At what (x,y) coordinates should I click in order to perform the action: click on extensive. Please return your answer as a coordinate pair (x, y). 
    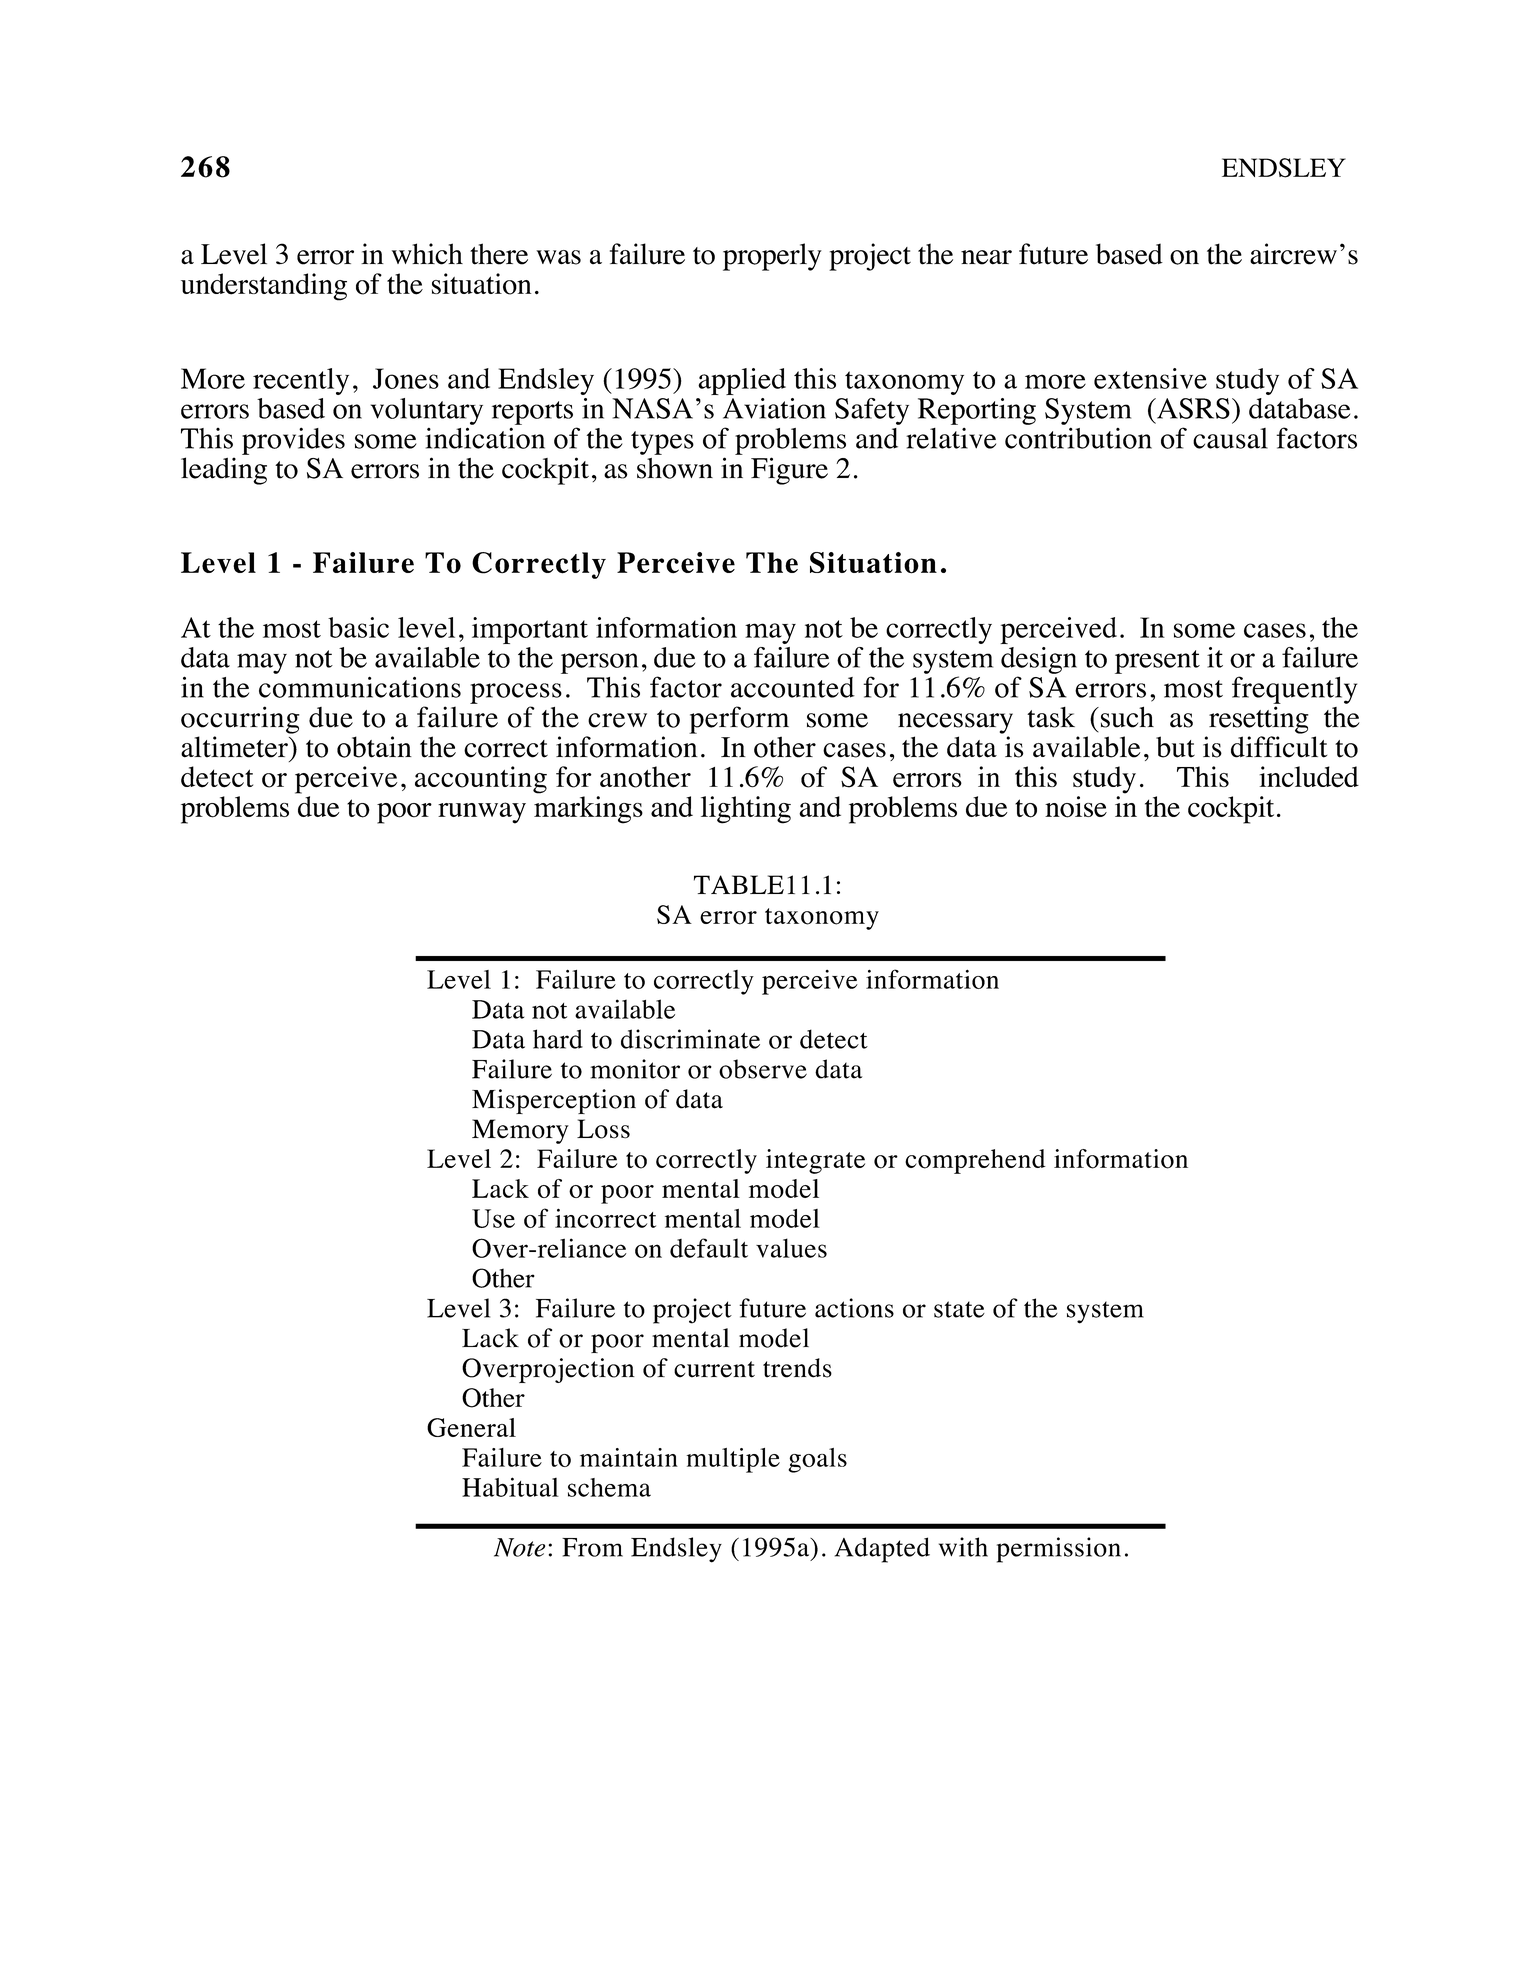
    Looking at the image, I should click on (1150, 378).
